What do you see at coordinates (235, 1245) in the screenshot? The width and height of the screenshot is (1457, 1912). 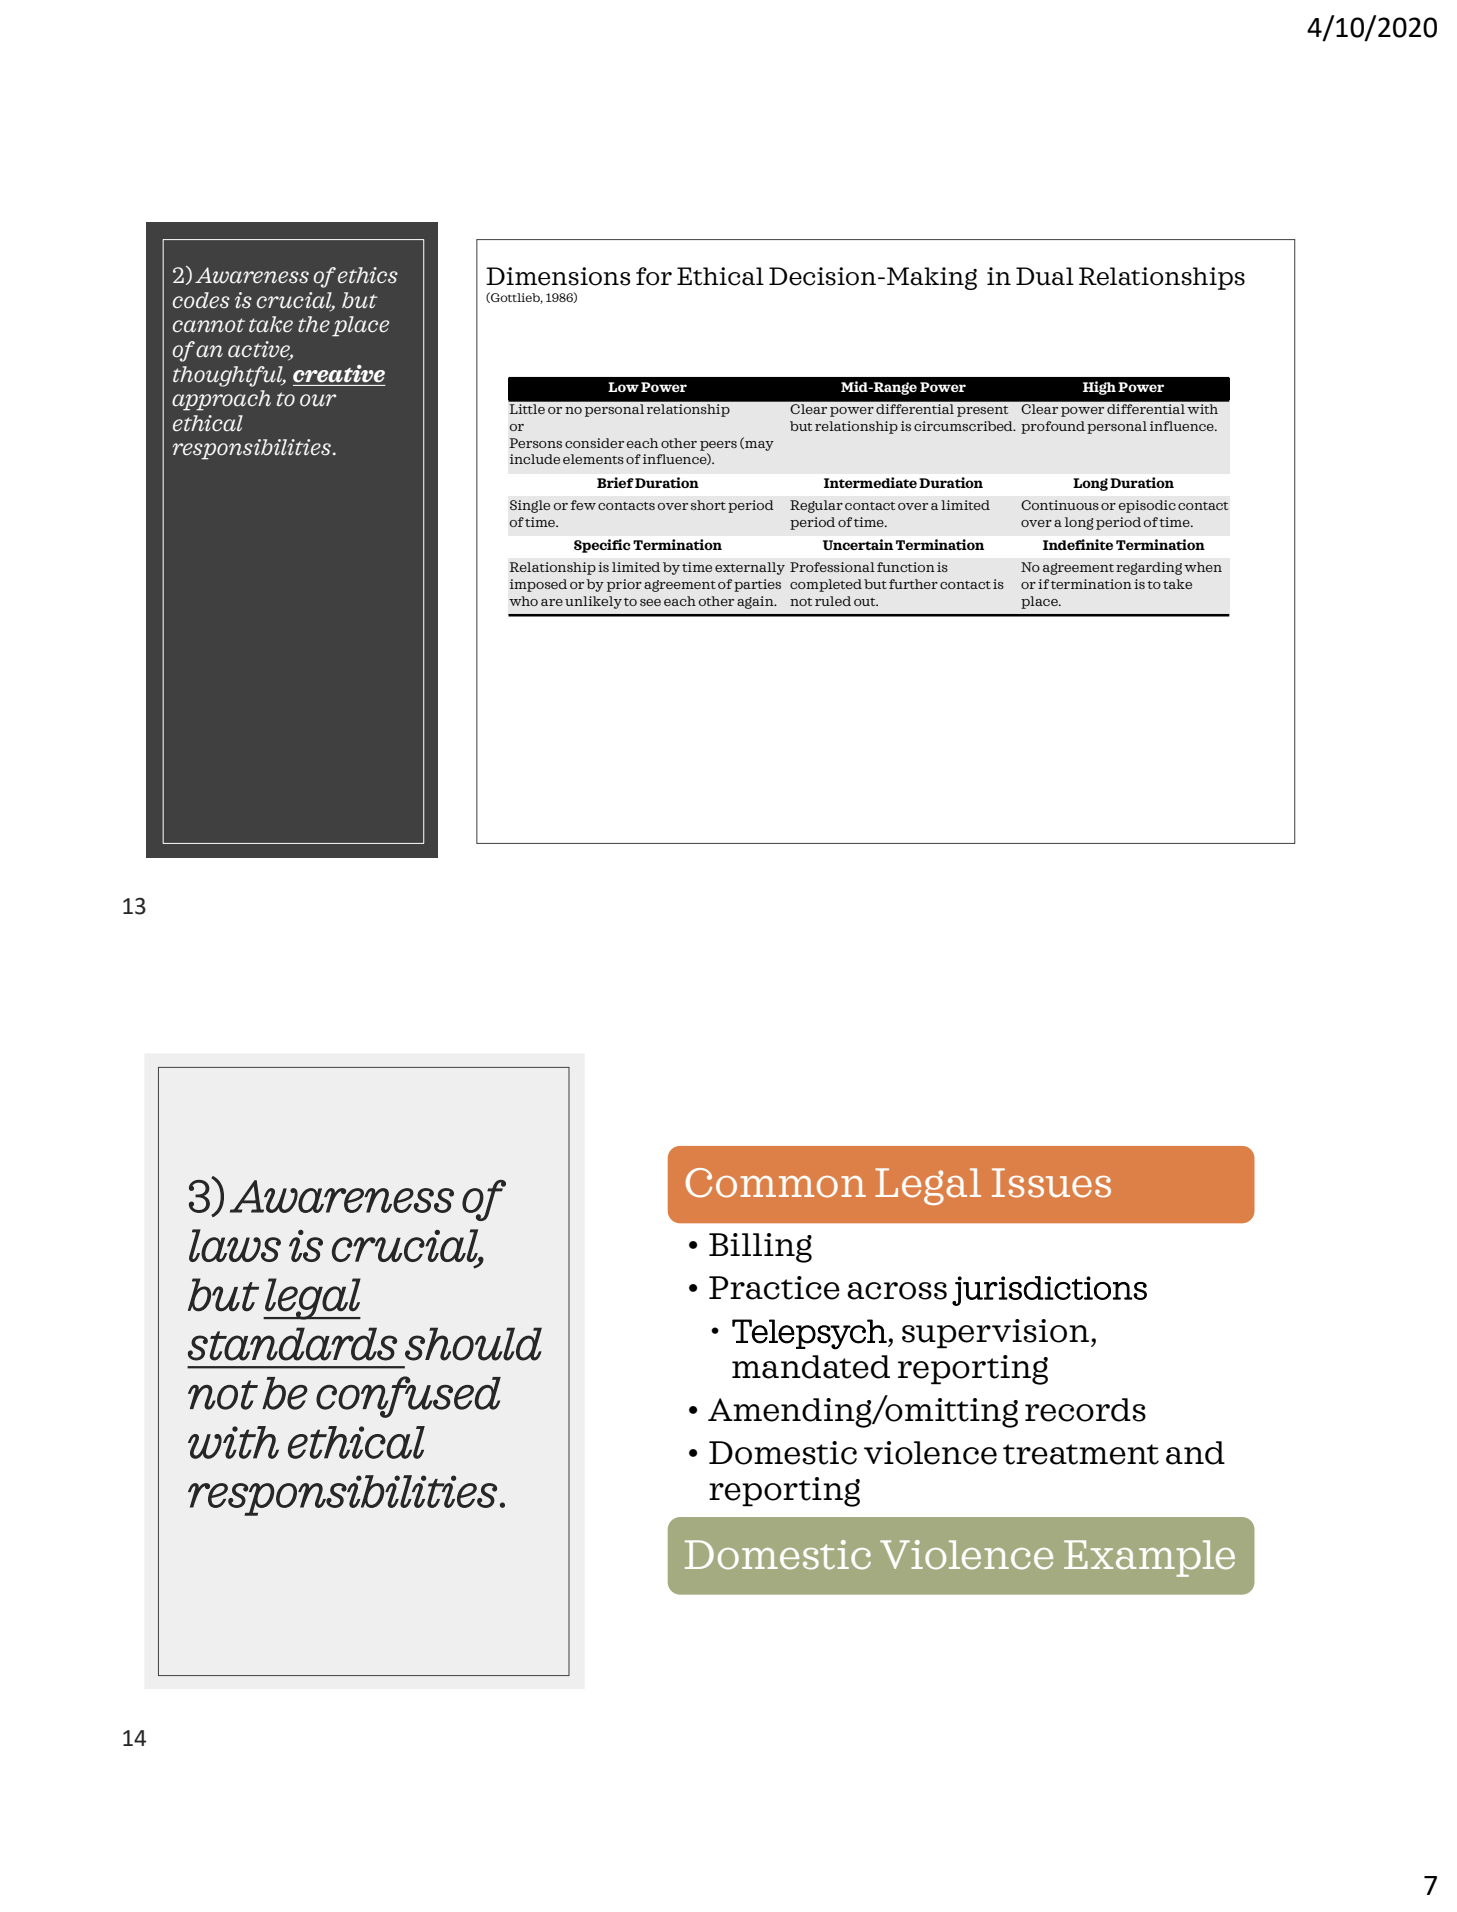 I see `laws` at bounding box center [235, 1245].
